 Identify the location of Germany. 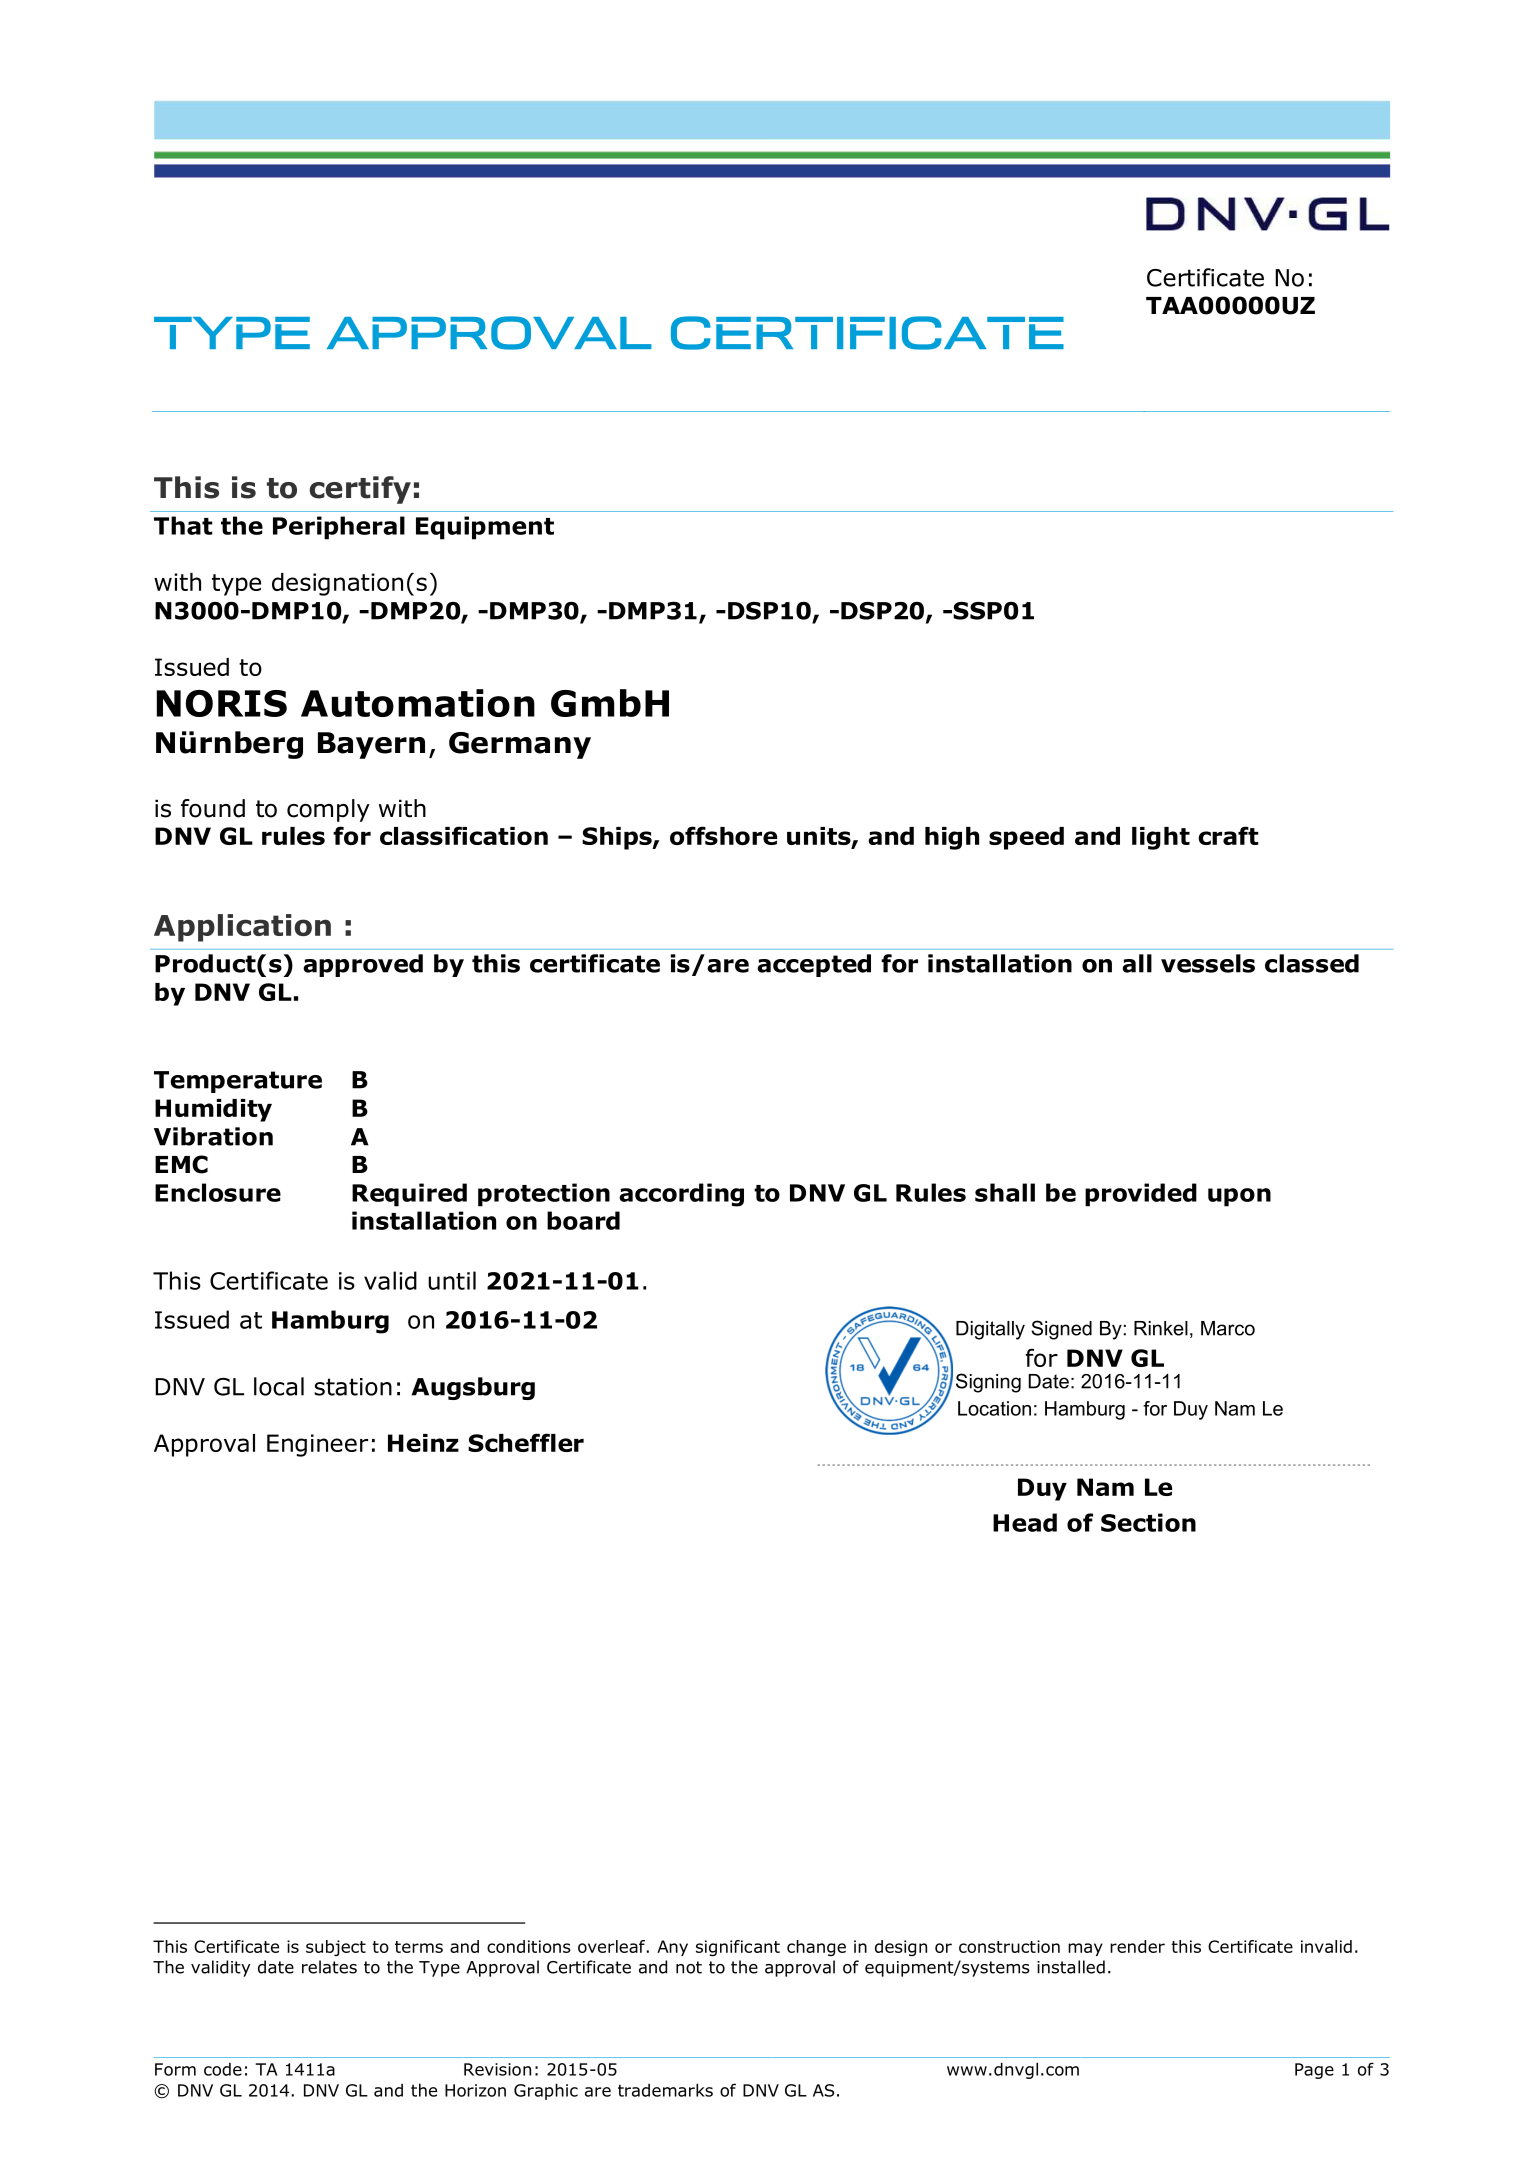
(520, 745).
